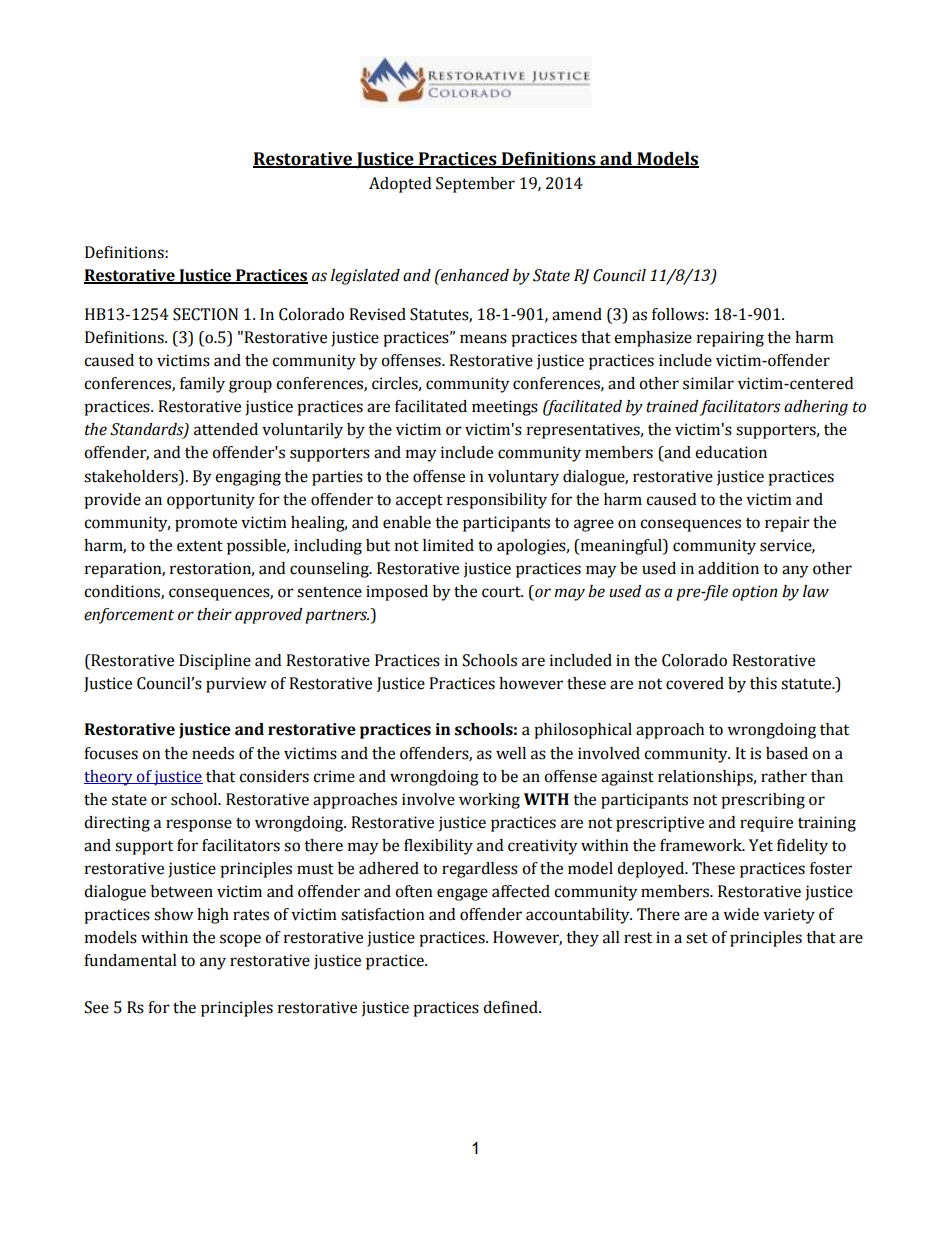 The image size is (952, 1233). What do you see at coordinates (763, 801) in the screenshot?
I see `prescribing` at bounding box center [763, 801].
